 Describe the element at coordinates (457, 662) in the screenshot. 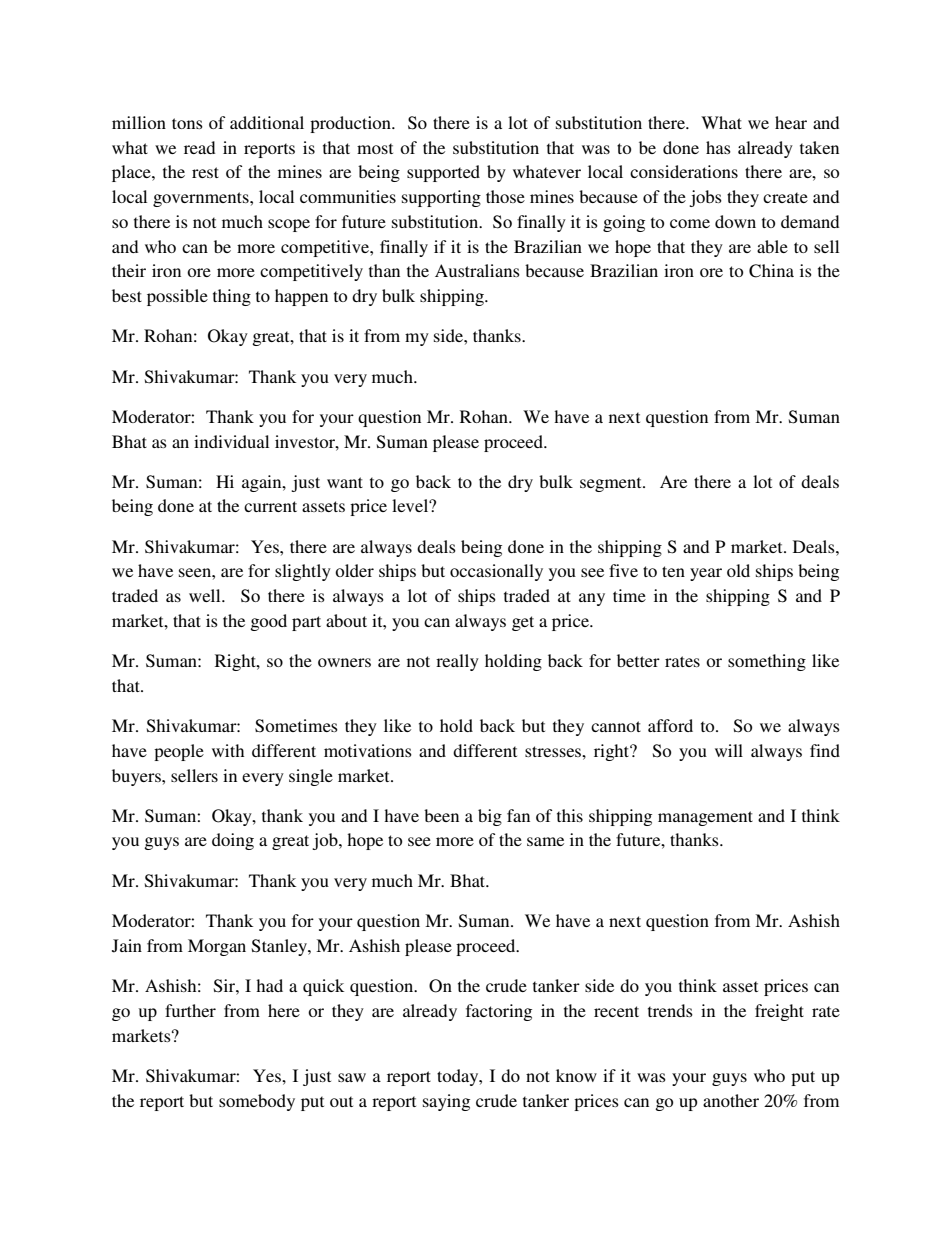

I see `really` at that location.
